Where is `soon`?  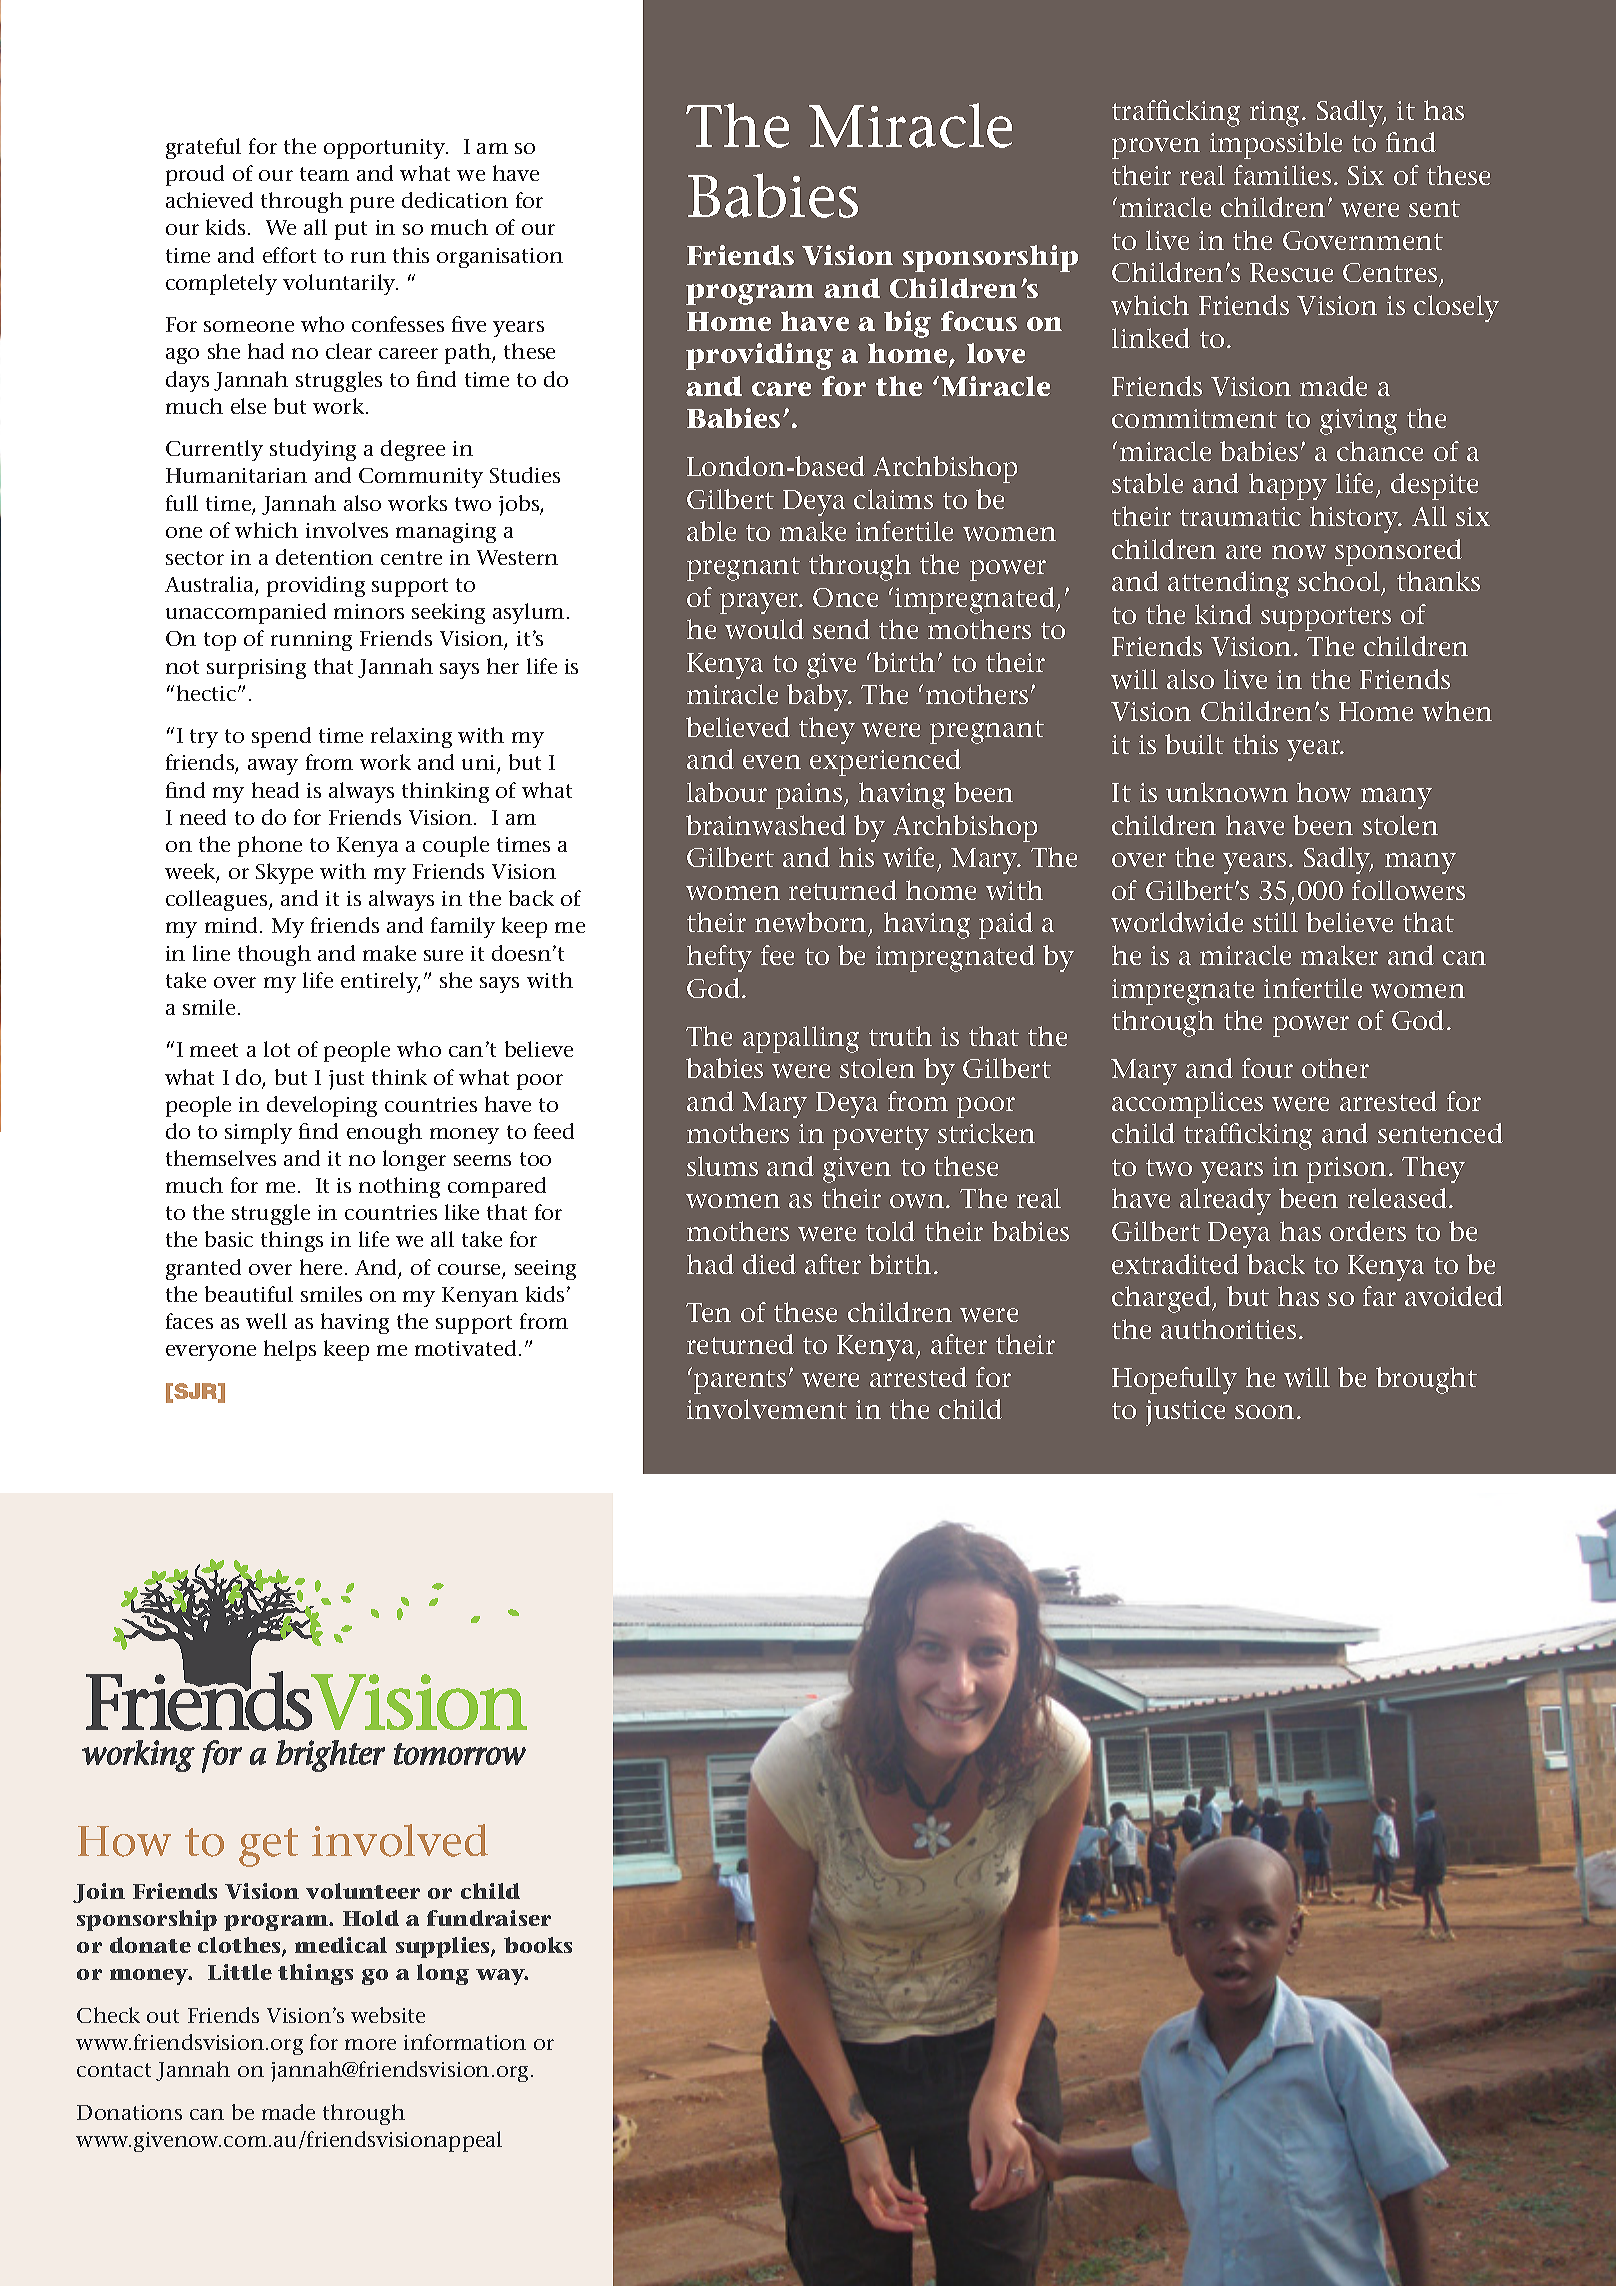 soon is located at coordinates (1264, 1412).
